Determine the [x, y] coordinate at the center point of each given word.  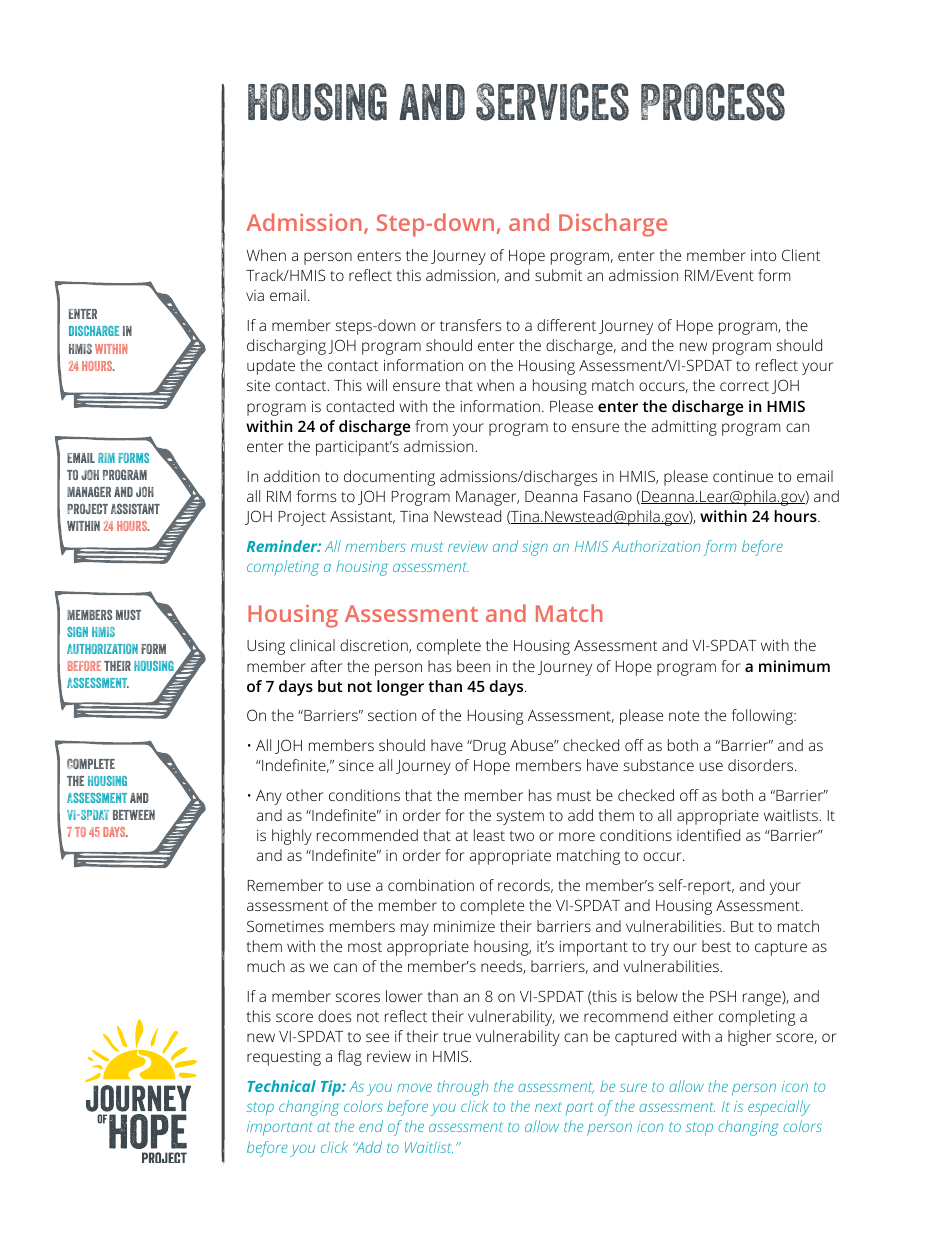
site [258, 385]
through [462, 1088]
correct [744, 386]
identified [708, 835]
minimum [794, 666]
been [473, 666]
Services [552, 102]
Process [713, 102]
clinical [312, 645]
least [489, 835]
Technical [282, 1086]
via [255, 295]
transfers [470, 325]
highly [292, 837]
